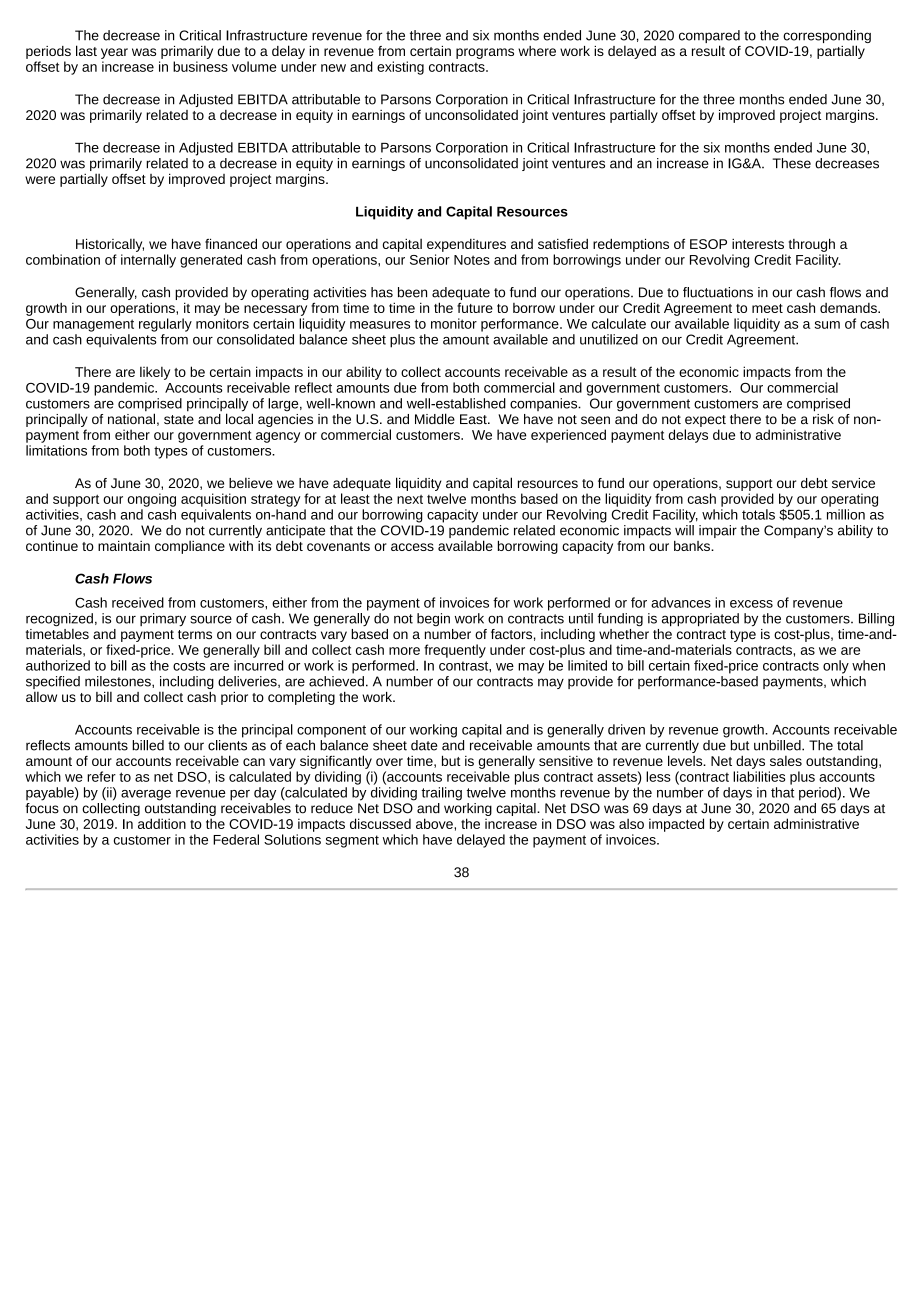 Image resolution: width=924 pixels, height=1308 pixels. Describe the element at coordinates (114, 53) in the document. I see `year` at that location.
